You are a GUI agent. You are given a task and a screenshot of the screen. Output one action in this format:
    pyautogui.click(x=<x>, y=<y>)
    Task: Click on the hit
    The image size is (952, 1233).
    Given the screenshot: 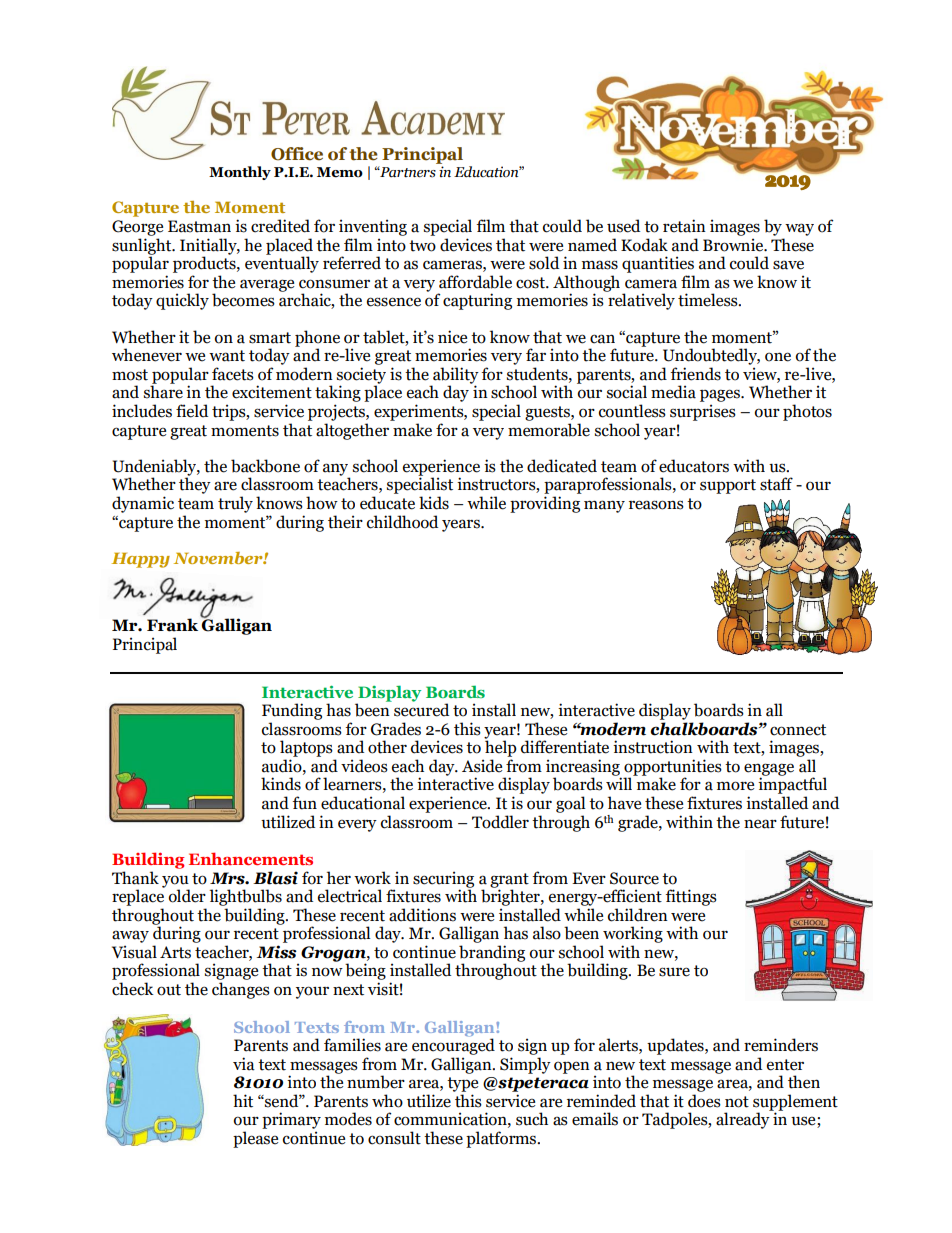 What is the action you would take?
    pyautogui.click(x=243, y=1101)
